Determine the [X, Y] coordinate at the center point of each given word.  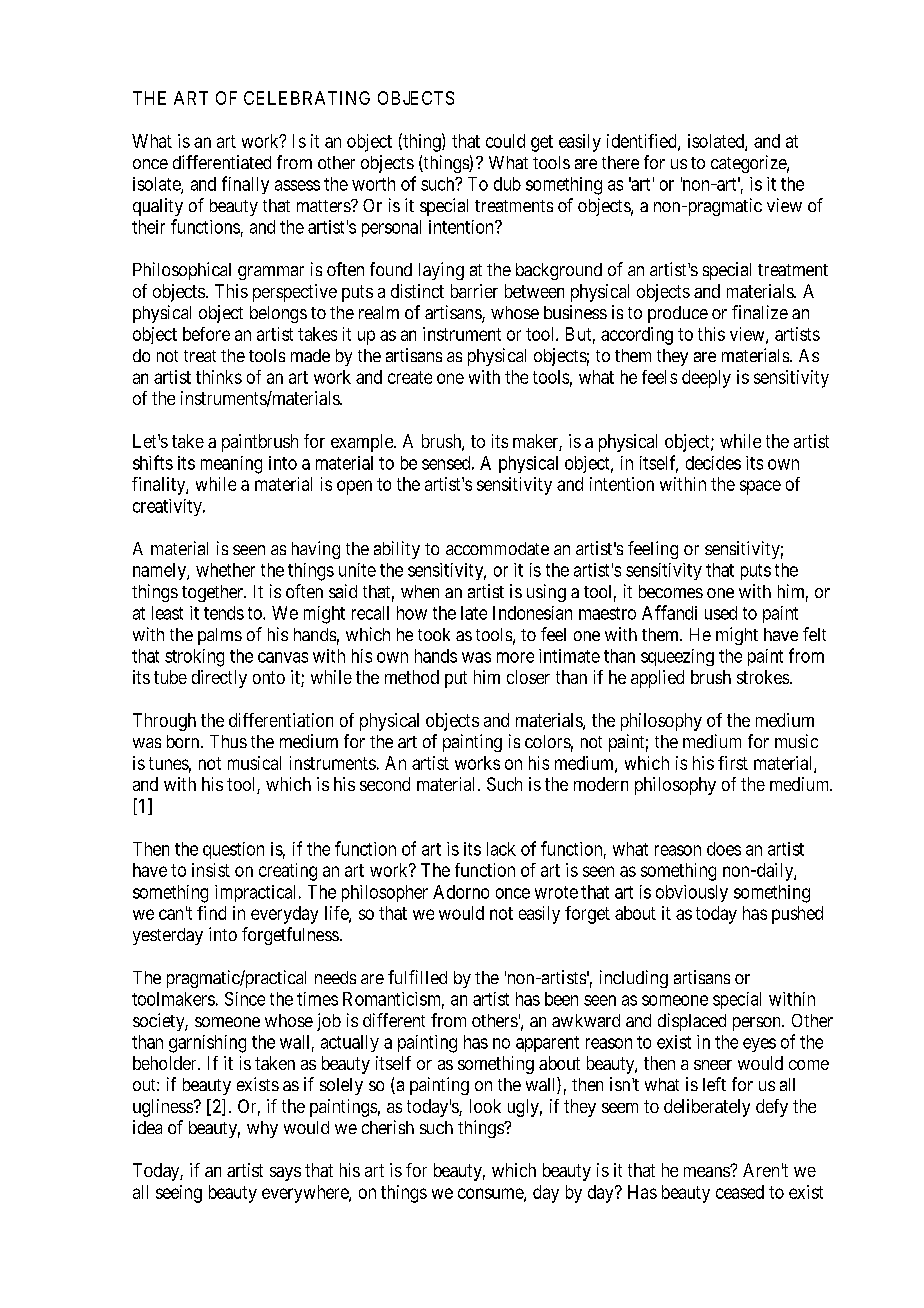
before [206, 334]
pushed [797, 915]
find [211, 913]
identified [643, 142]
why [262, 1129]
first [733, 763]
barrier [474, 291]
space [760, 487]
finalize [760, 312]
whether [225, 570]
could [505, 141]
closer [528, 677]
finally [245, 185]
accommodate [497, 548]
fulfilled [417, 977]
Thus [228, 741]
